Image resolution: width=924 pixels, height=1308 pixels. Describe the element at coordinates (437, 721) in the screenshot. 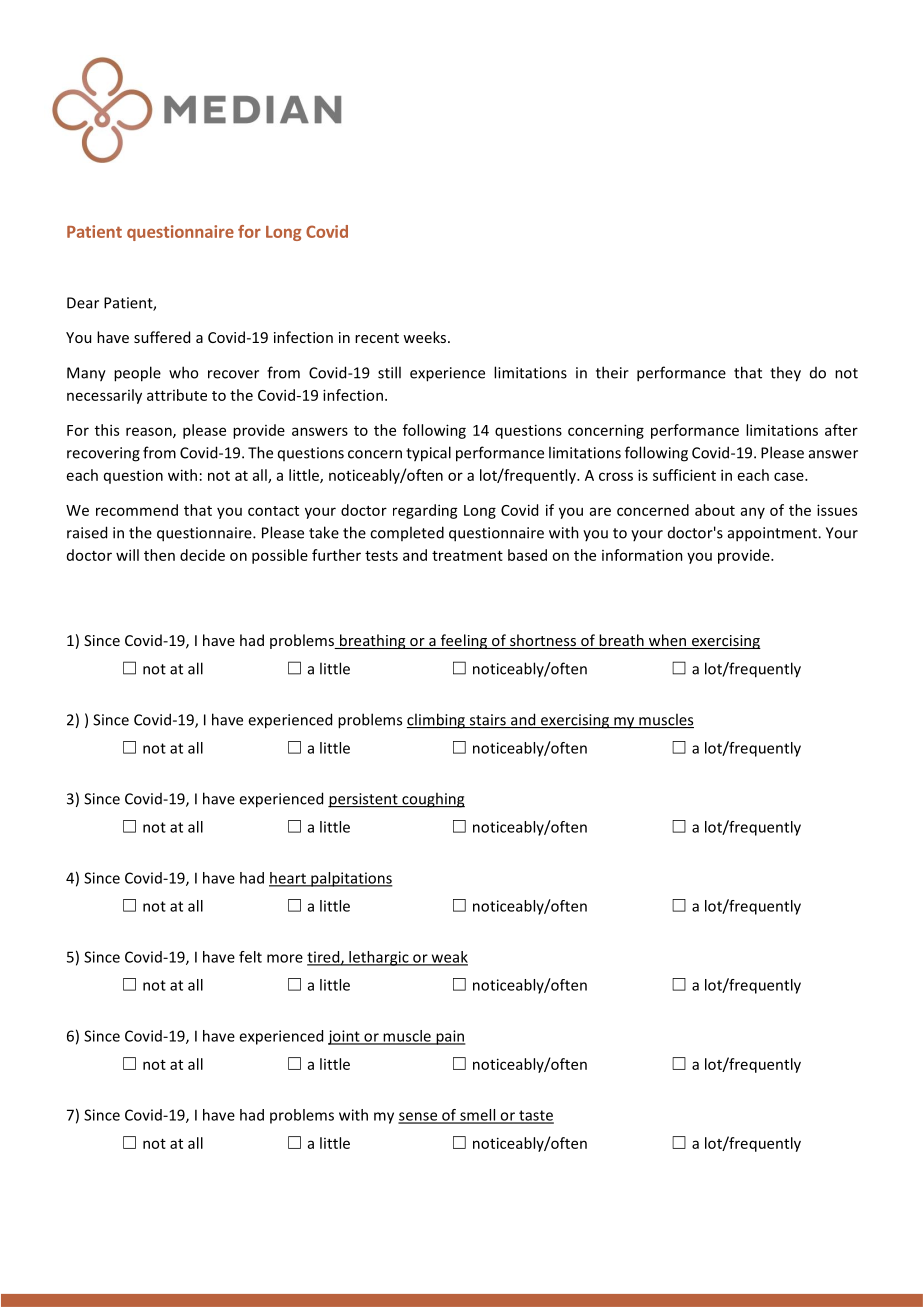

I see `climbing` at that location.
